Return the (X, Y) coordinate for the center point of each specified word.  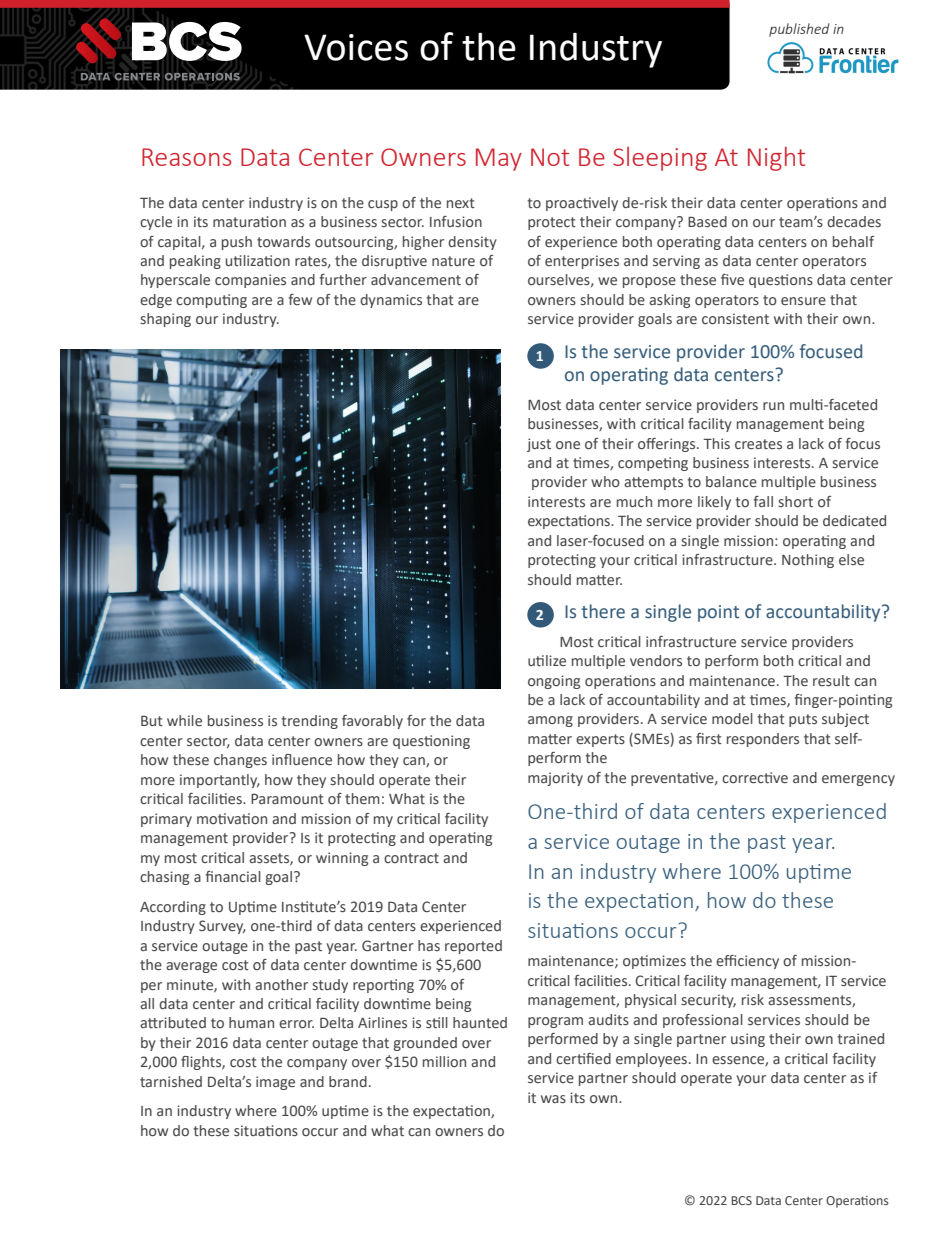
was (553, 1099)
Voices (356, 47)
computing (211, 301)
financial (233, 876)
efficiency (747, 962)
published (799, 30)
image (275, 1083)
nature (453, 261)
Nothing (808, 561)
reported (473, 947)
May (499, 159)
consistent (735, 318)
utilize (547, 660)
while (184, 720)
